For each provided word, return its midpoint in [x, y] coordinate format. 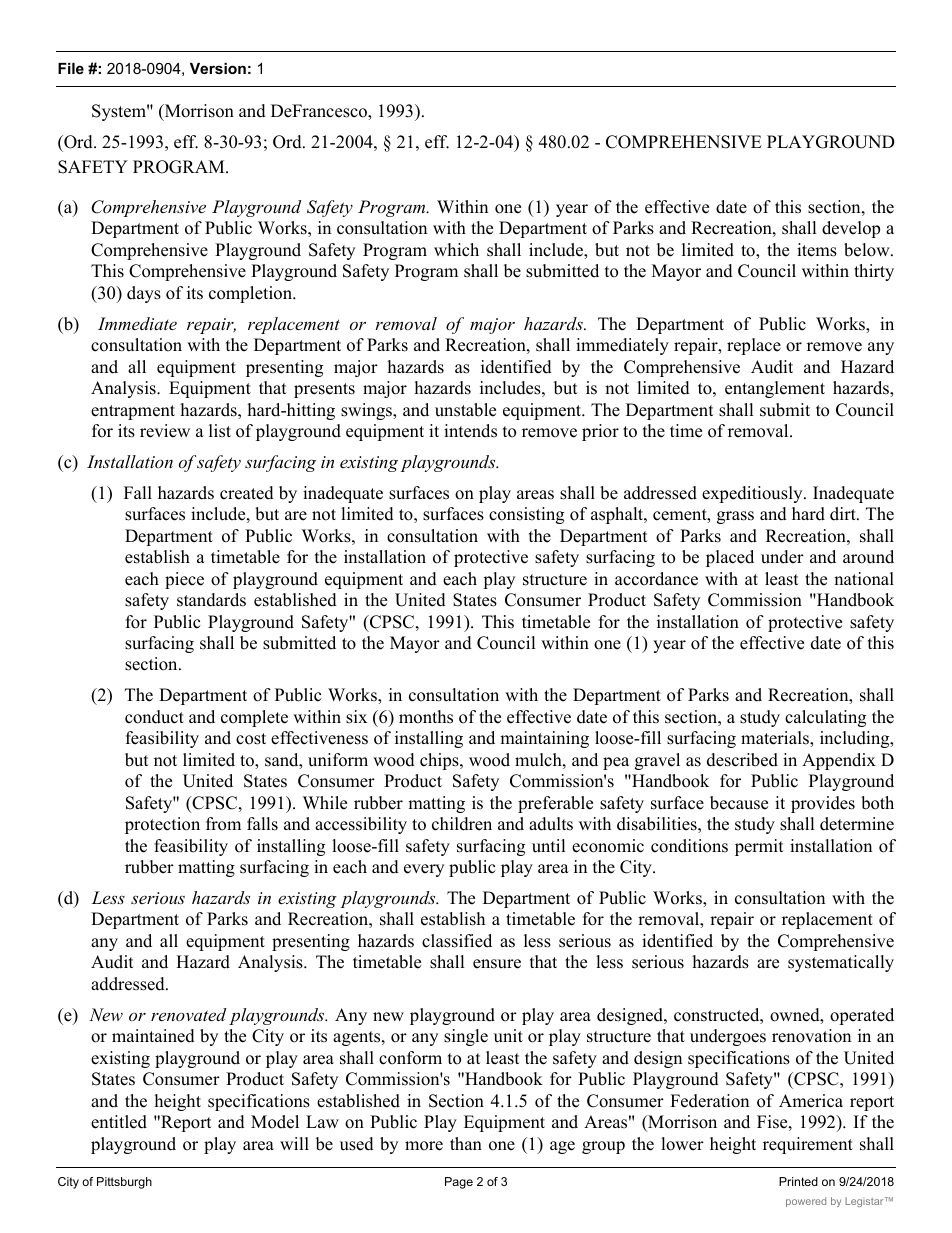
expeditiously [753, 494]
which [456, 250]
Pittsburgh [124, 1183]
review [165, 431]
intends [470, 431]
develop [851, 229]
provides [823, 804]
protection [162, 825]
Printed [798, 1181]
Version [218, 68]
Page [459, 1183]
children [462, 824]
